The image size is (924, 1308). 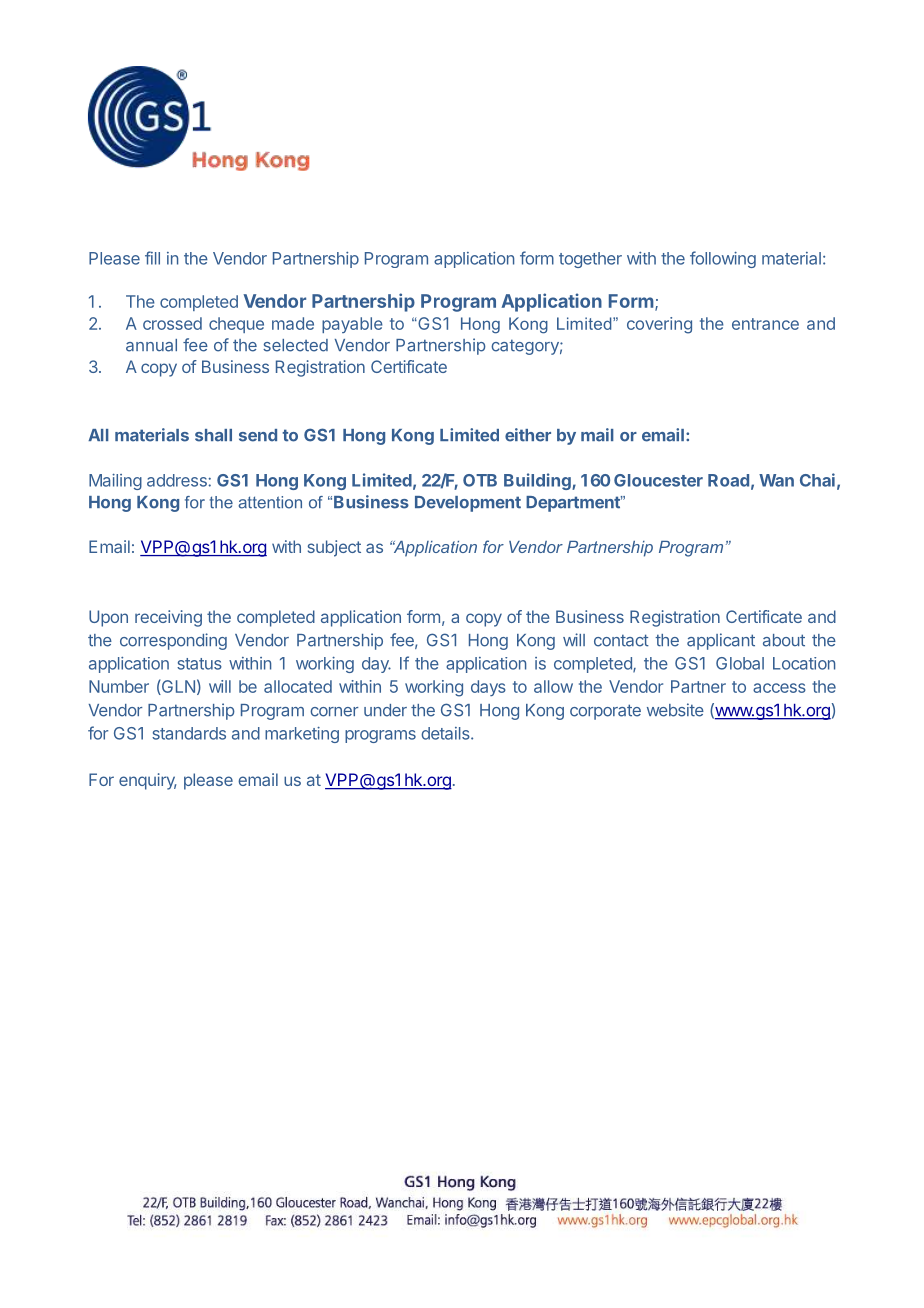 I want to click on together, so click(x=590, y=260).
